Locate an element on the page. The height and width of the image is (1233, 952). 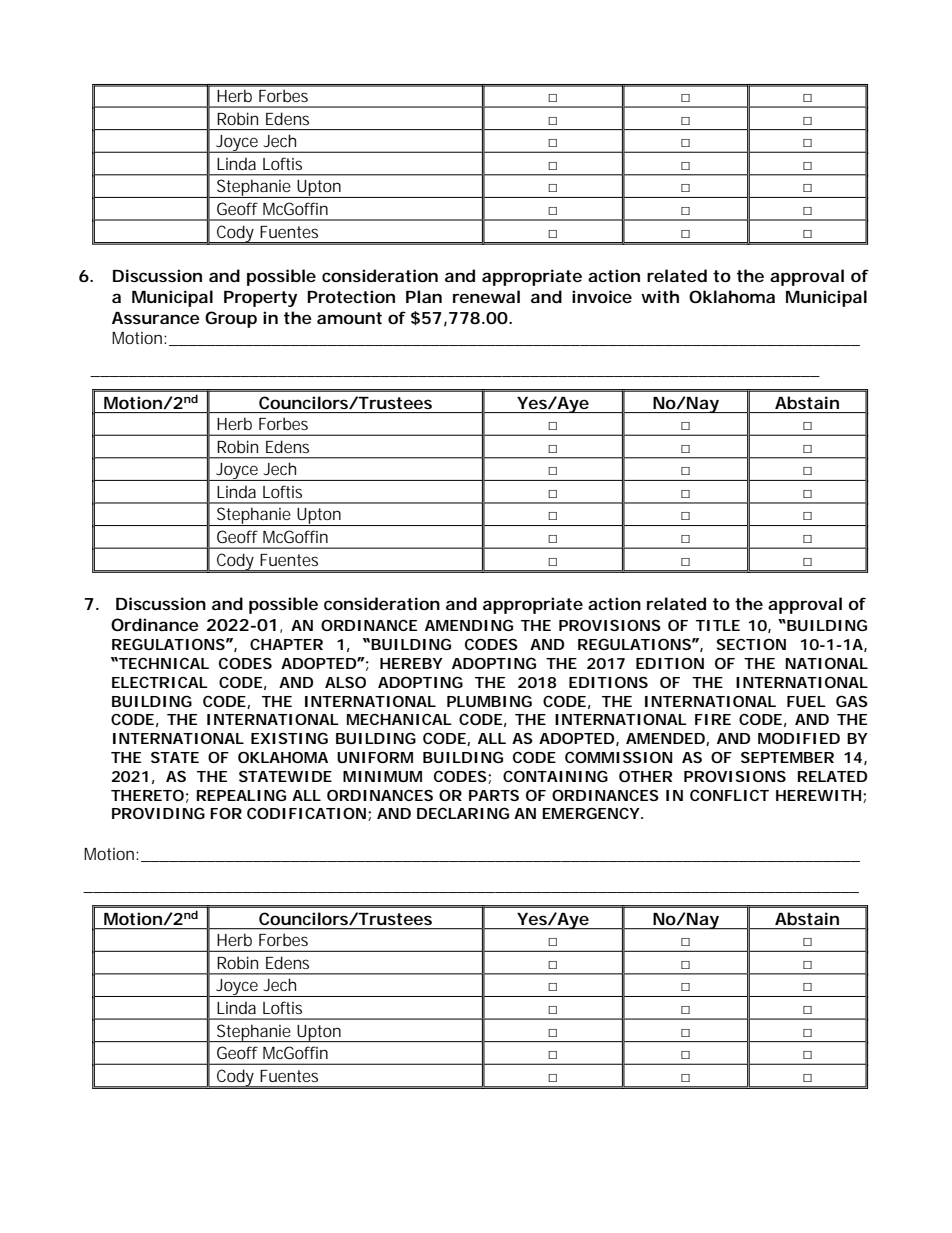
CONFLICT is located at coordinates (729, 795).
